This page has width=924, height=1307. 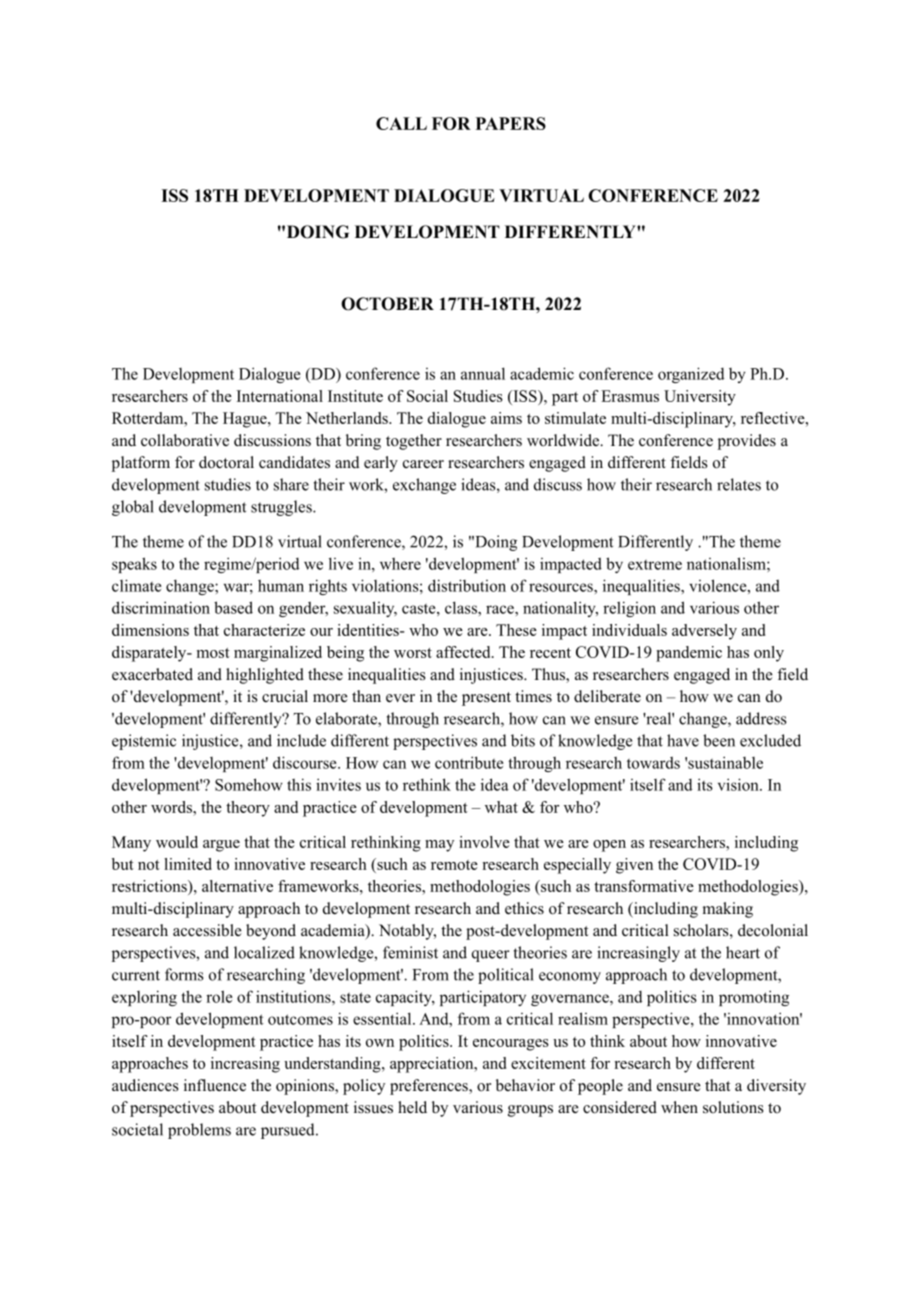 I want to click on when, so click(x=679, y=1107).
